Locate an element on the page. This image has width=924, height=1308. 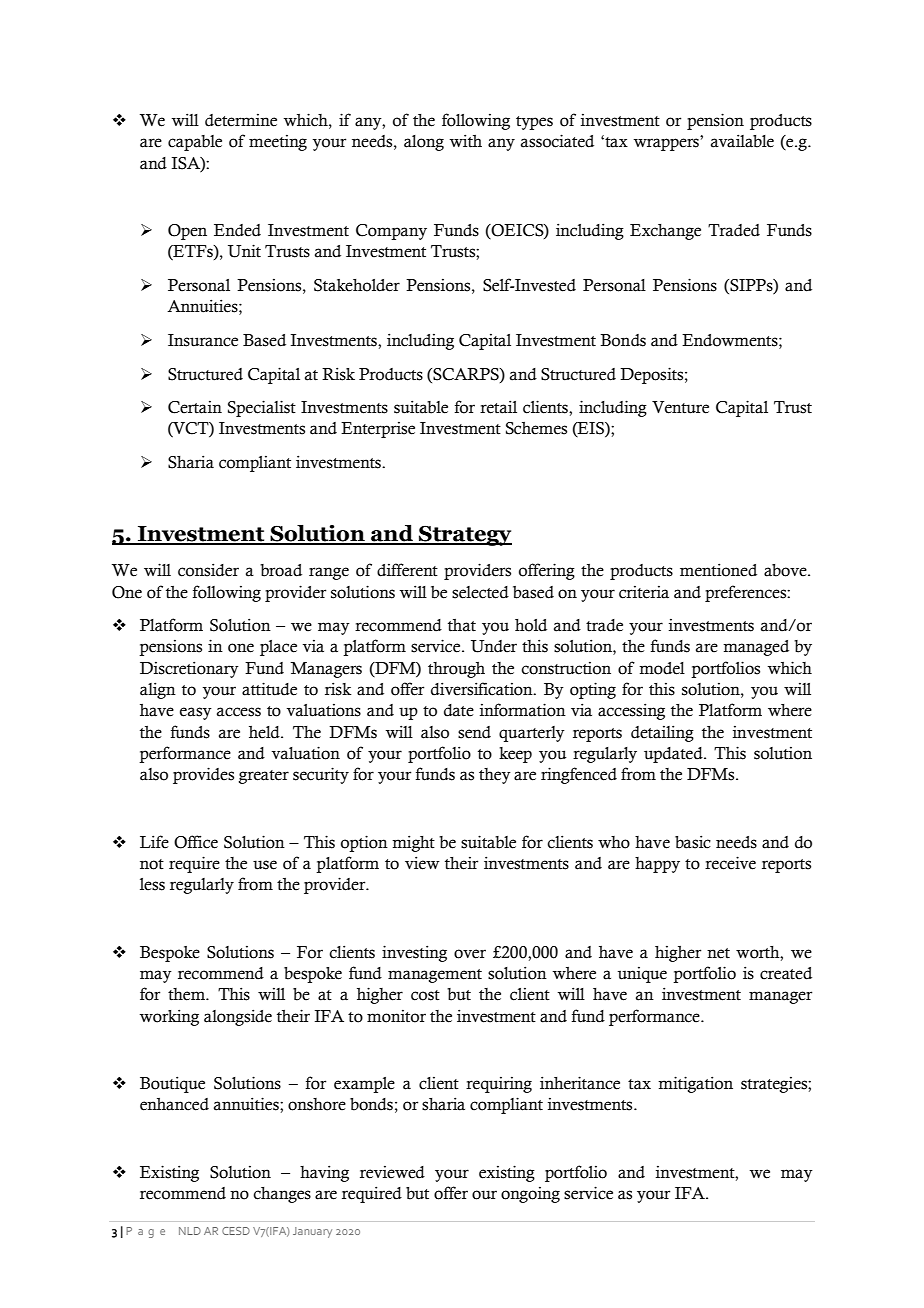
available is located at coordinates (742, 141).
